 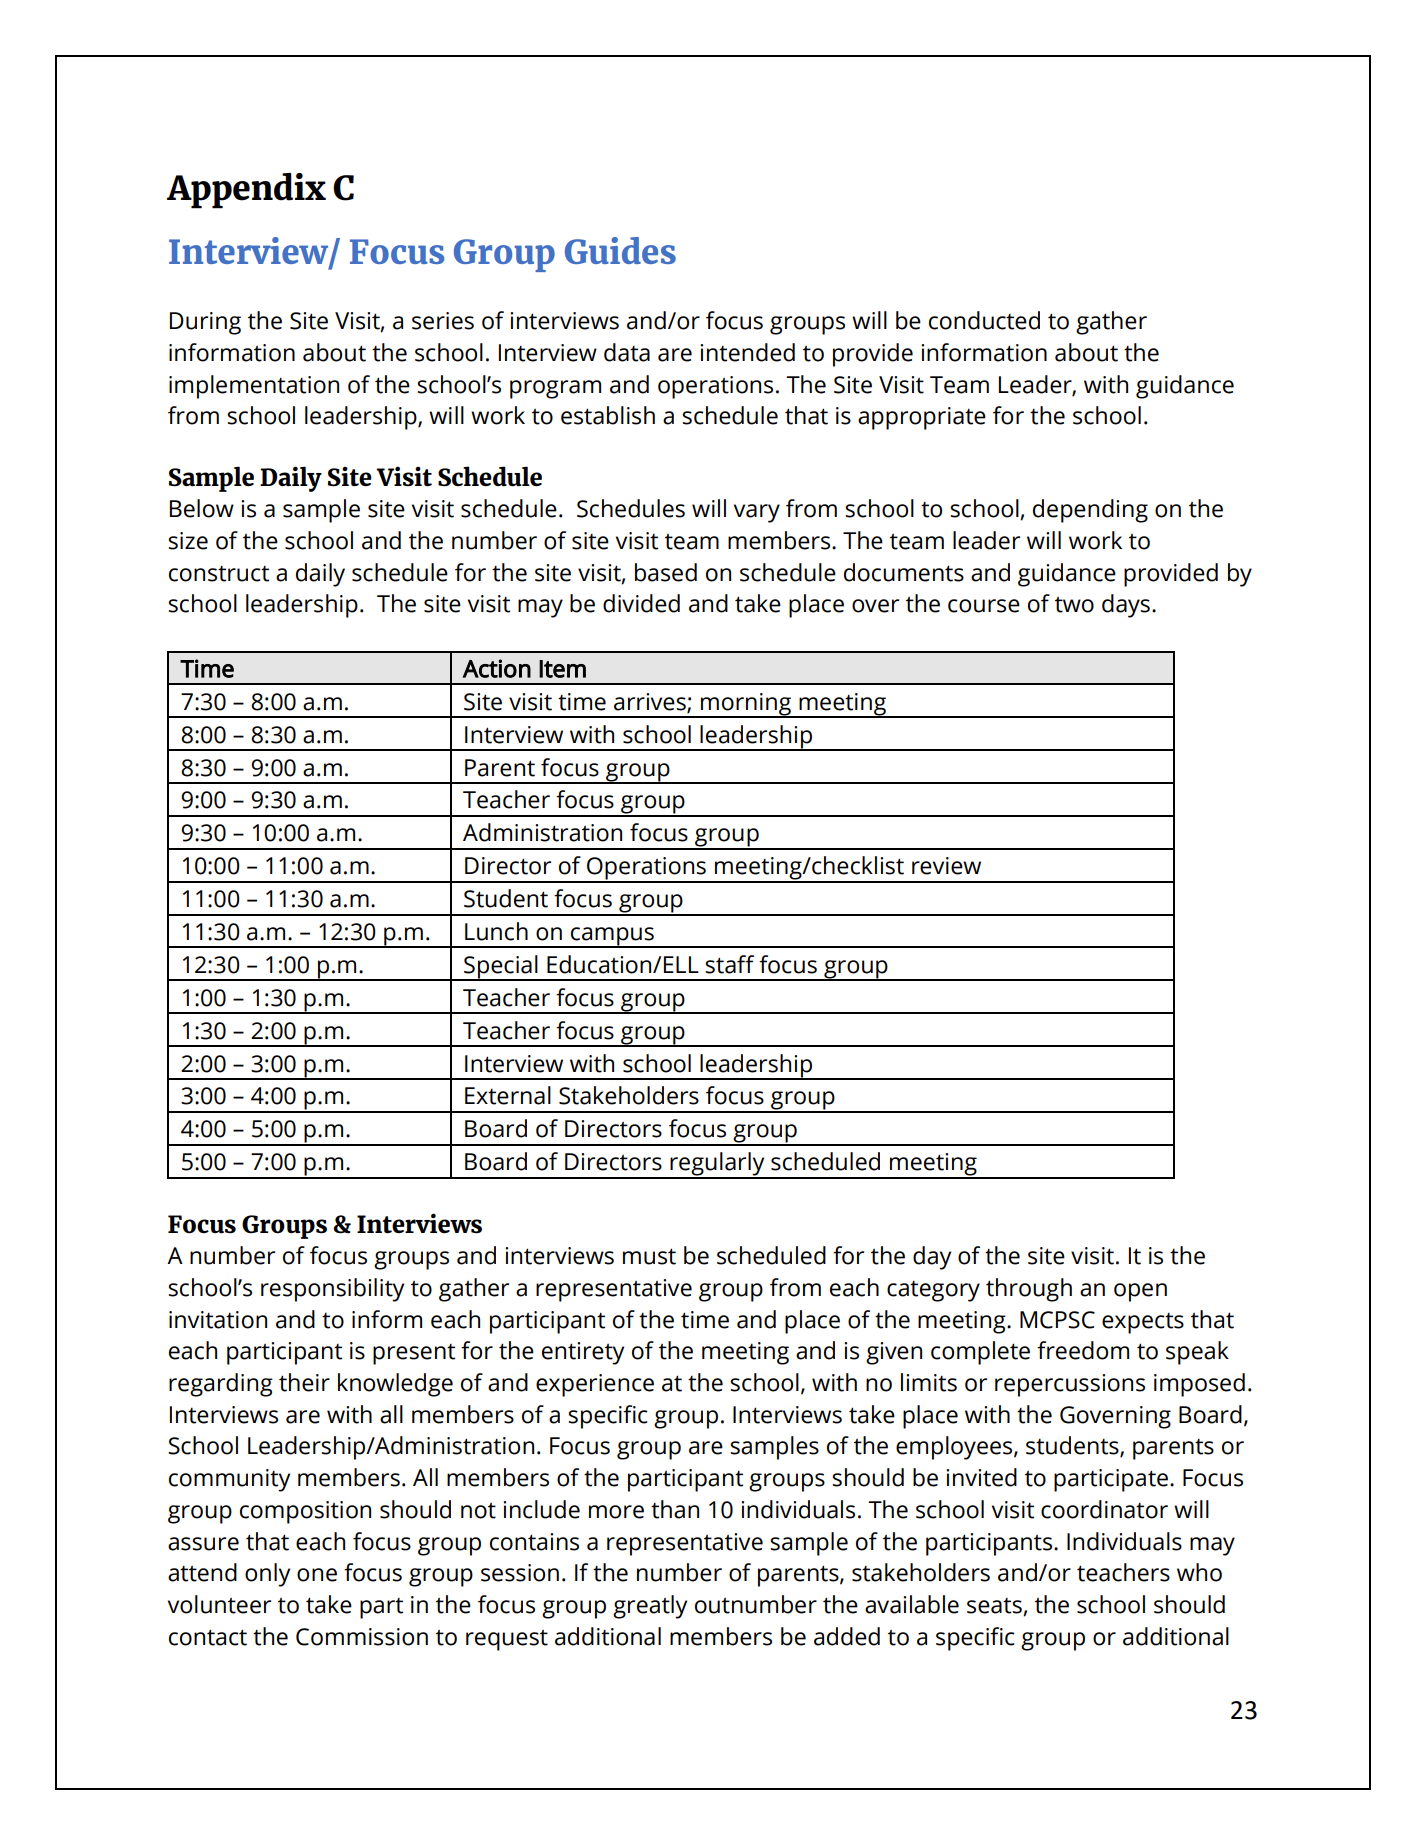 I want to click on responsibility, so click(x=332, y=1290).
